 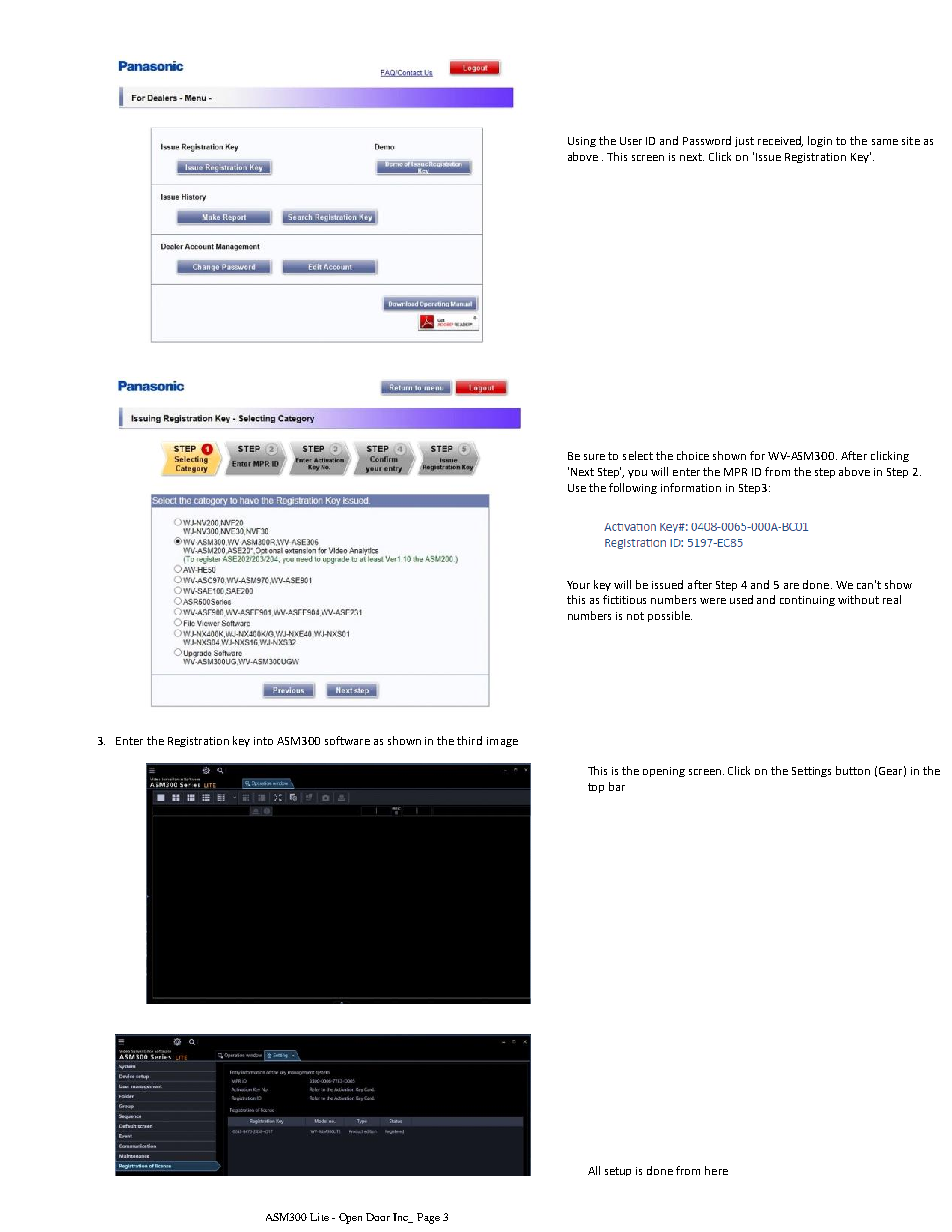 I want to click on Using, so click(x=582, y=142).
